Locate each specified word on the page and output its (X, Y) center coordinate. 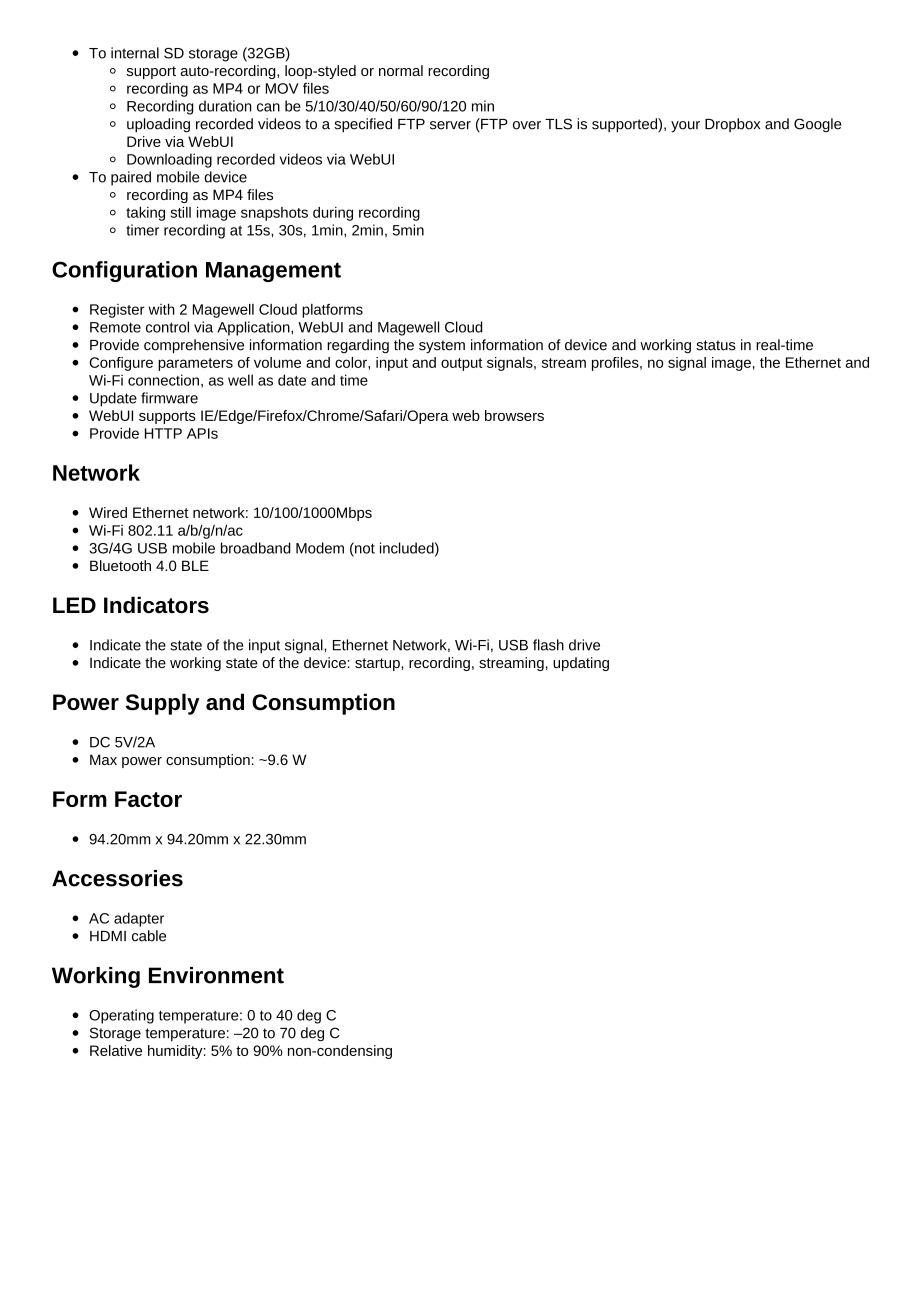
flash (548, 645)
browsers (514, 415)
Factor (148, 799)
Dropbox (732, 125)
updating (581, 664)
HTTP (163, 433)
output (462, 364)
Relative (116, 1050)
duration (225, 106)
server (450, 125)
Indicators (156, 605)
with (162, 309)
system (442, 347)
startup (378, 664)
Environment (216, 975)
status (716, 345)
